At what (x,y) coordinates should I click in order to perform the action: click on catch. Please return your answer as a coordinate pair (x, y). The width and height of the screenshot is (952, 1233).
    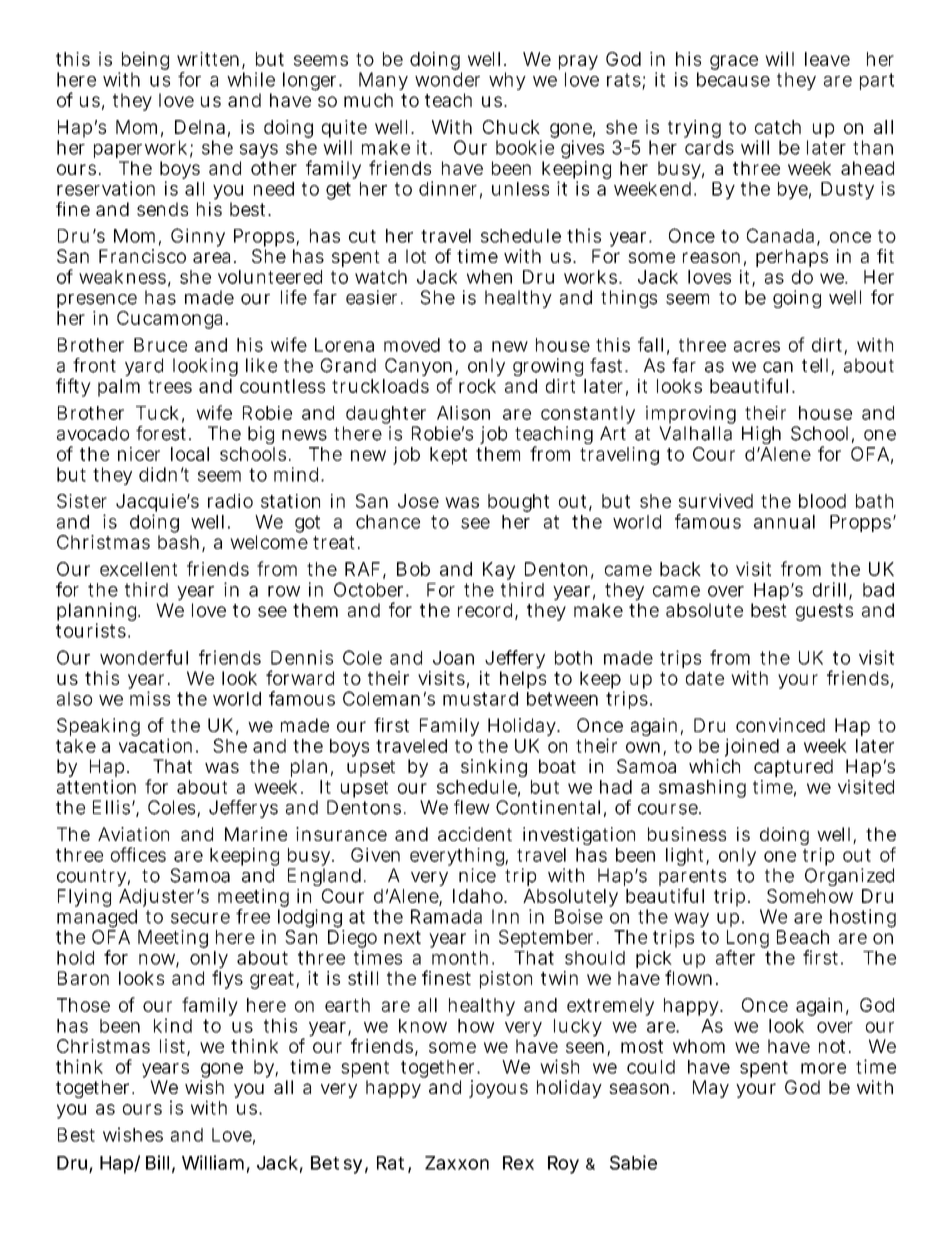
    Looking at the image, I should click on (778, 127).
